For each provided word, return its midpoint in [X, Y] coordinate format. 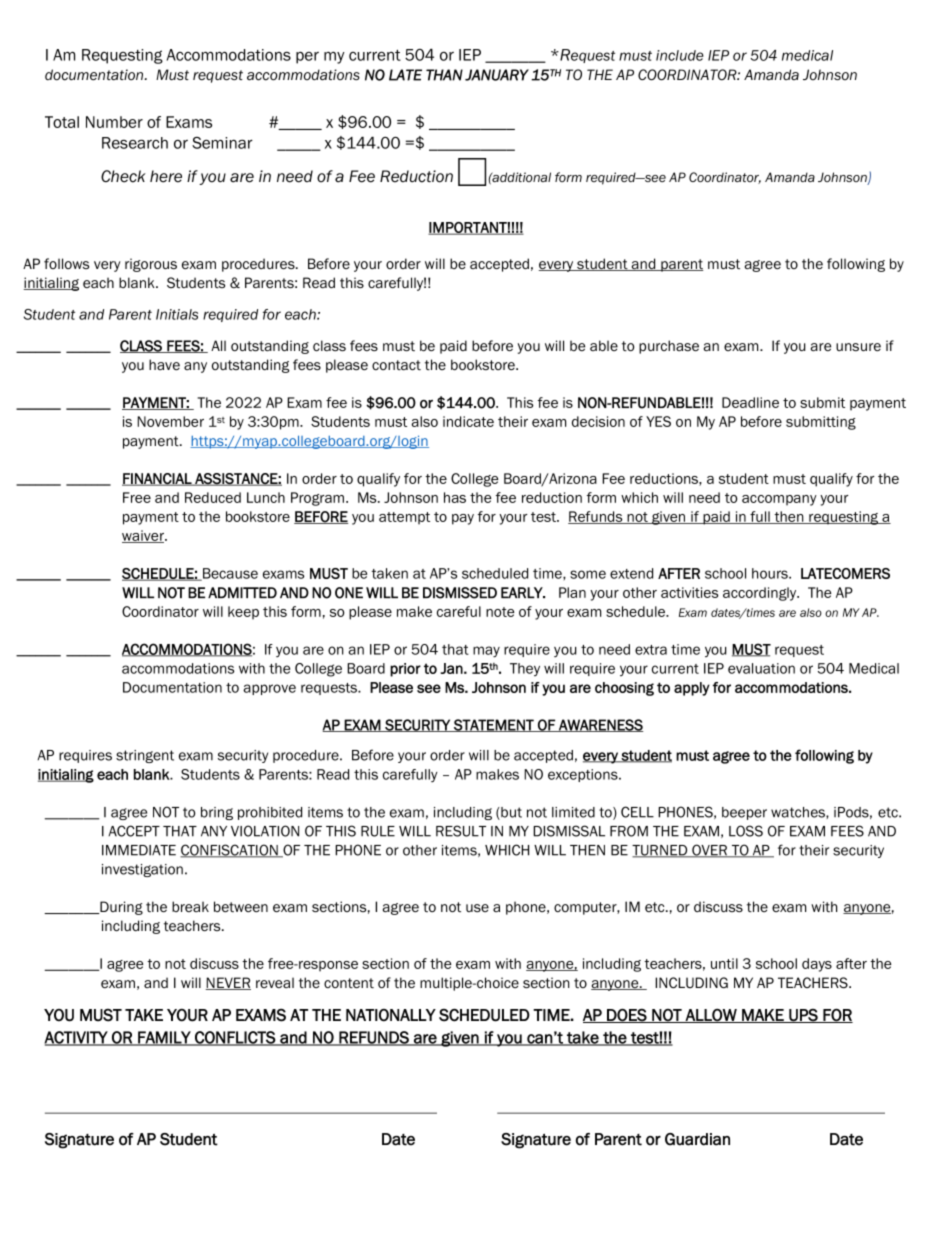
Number [114, 122]
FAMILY [164, 1038]
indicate [468, 421]
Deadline [750, 402]
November [170, 421]
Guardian [697, 1139]
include [680, 55]
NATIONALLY [391, 1015]
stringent [145, 756]
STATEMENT [494, 725]
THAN [444, 75]
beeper [744, 813]
